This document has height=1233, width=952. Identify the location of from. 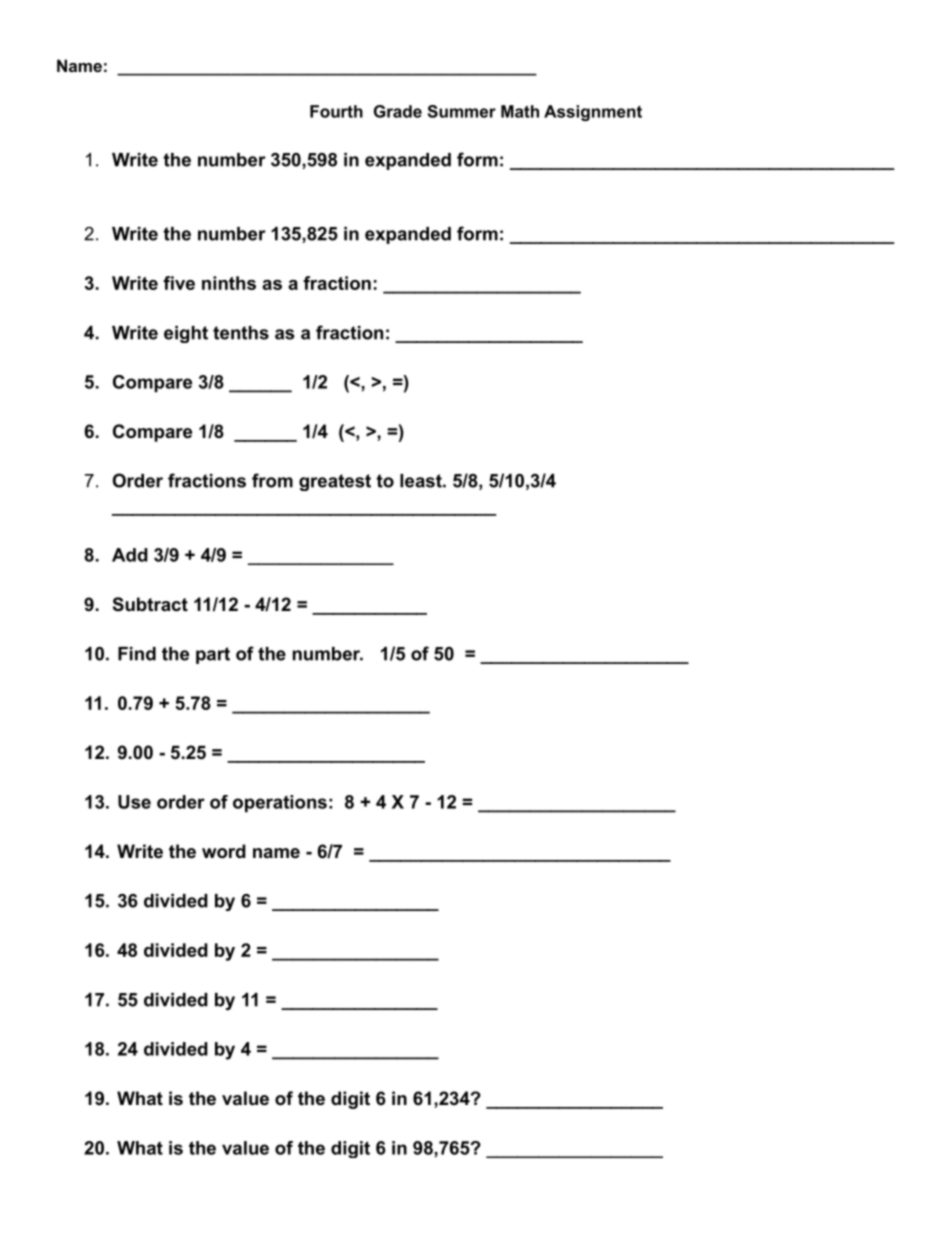
(272, 480).
